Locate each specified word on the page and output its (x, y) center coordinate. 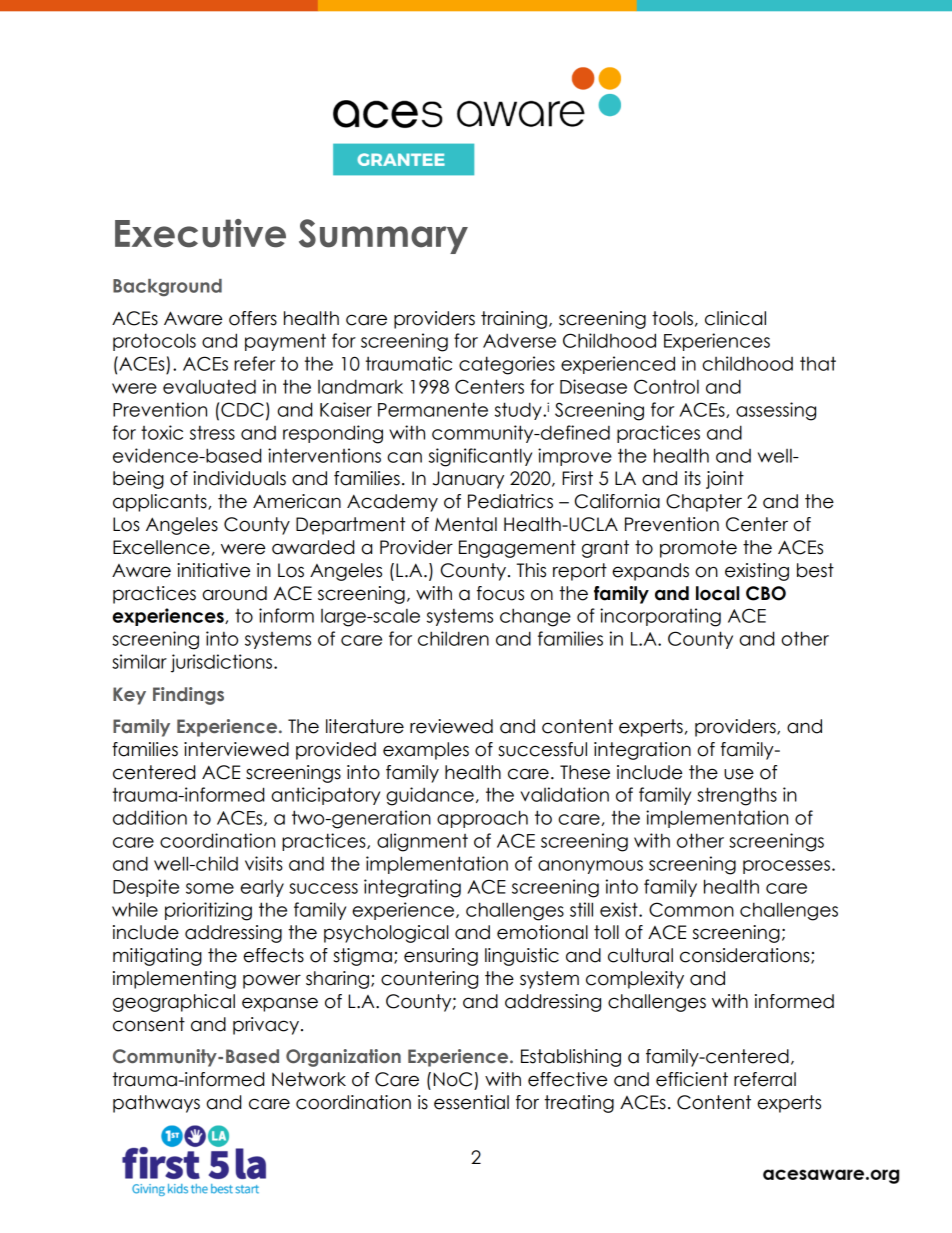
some (210, 888)
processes (786, 867)
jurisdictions (221, 663)
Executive (200, 233)
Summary (383, 236)
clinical (735, 318)
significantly (480, 457)
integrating (412, 888)
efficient (692, 1079)
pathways (156, 1104)
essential (471, 1102)
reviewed (451, 726)
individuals (239, 478)
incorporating (660, 617)
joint (725, 480)
